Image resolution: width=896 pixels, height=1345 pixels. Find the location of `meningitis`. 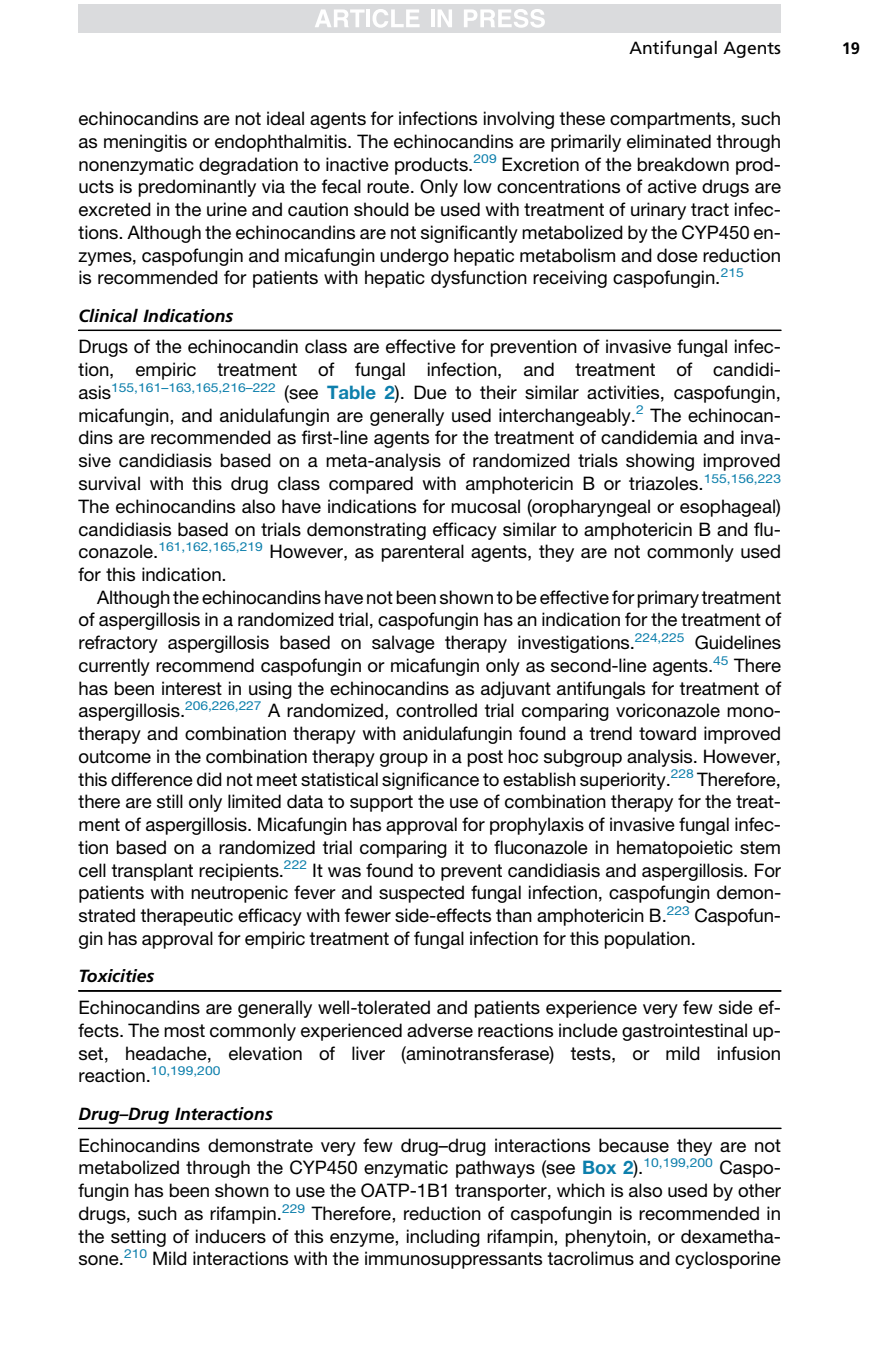

meningitis is located at coordinates (145, 143).
